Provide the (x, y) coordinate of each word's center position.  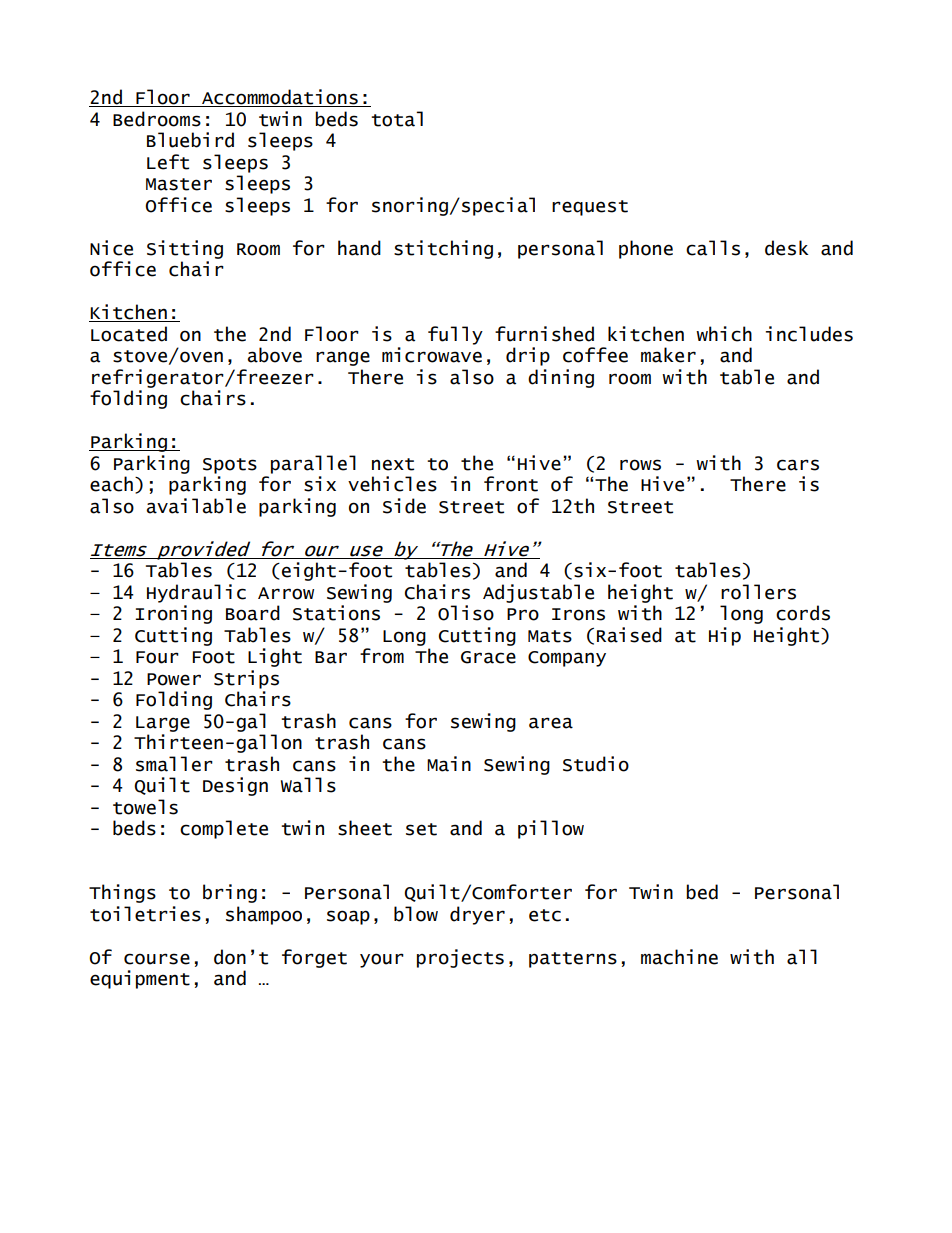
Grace (488, 657)
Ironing (173, 614)
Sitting (185, 249)
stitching (443, 249)
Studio (596, 764)
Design (235, 786)
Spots (230, 466)
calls (713, 248)
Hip (725, 636)
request (590, 208)
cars (798, 465)
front (511, 484)
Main (449, 764)
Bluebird (190, 140)
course (157, 959)
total (397, 119)
